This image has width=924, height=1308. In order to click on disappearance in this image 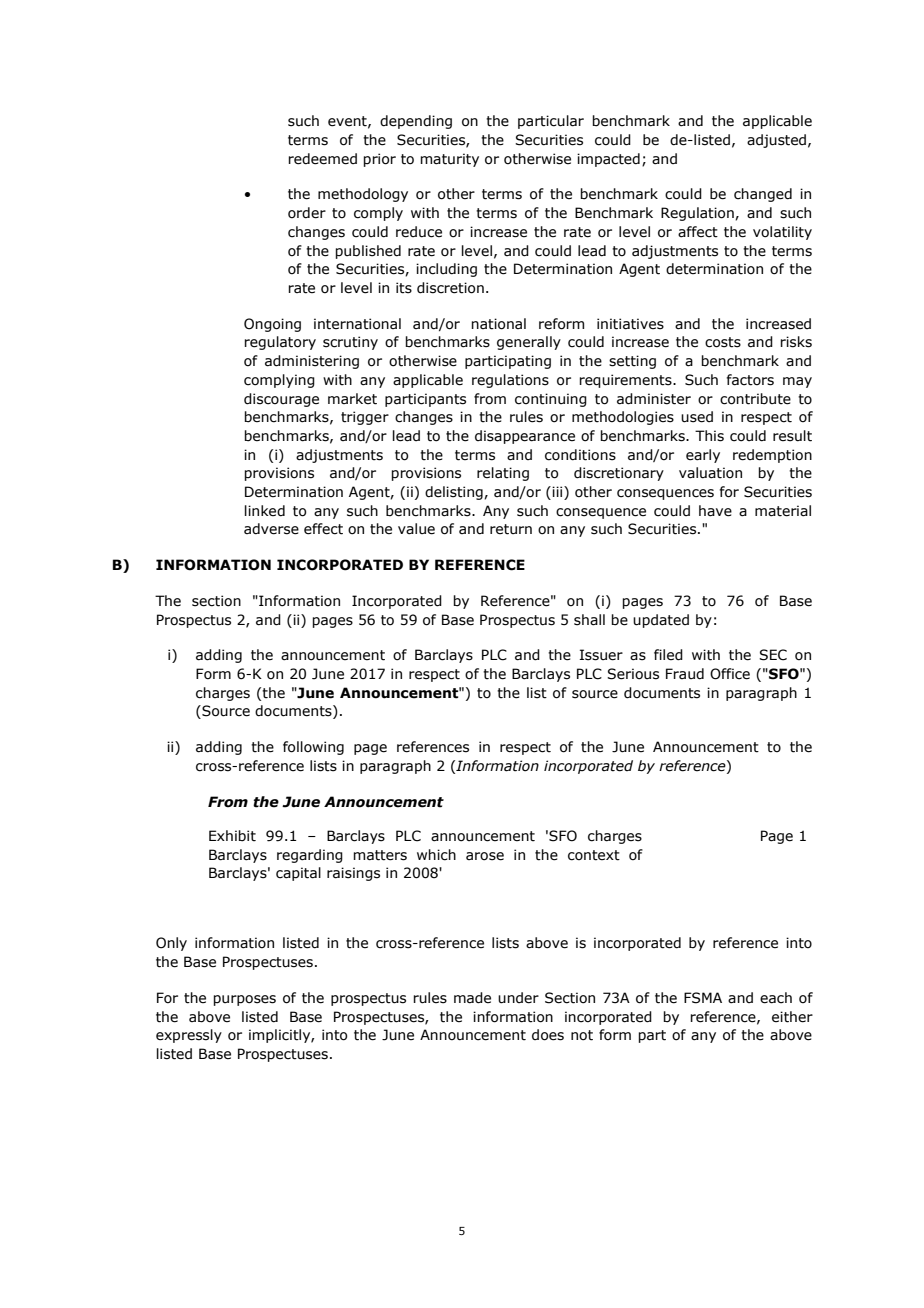, I will do `click(525, 437)`.
